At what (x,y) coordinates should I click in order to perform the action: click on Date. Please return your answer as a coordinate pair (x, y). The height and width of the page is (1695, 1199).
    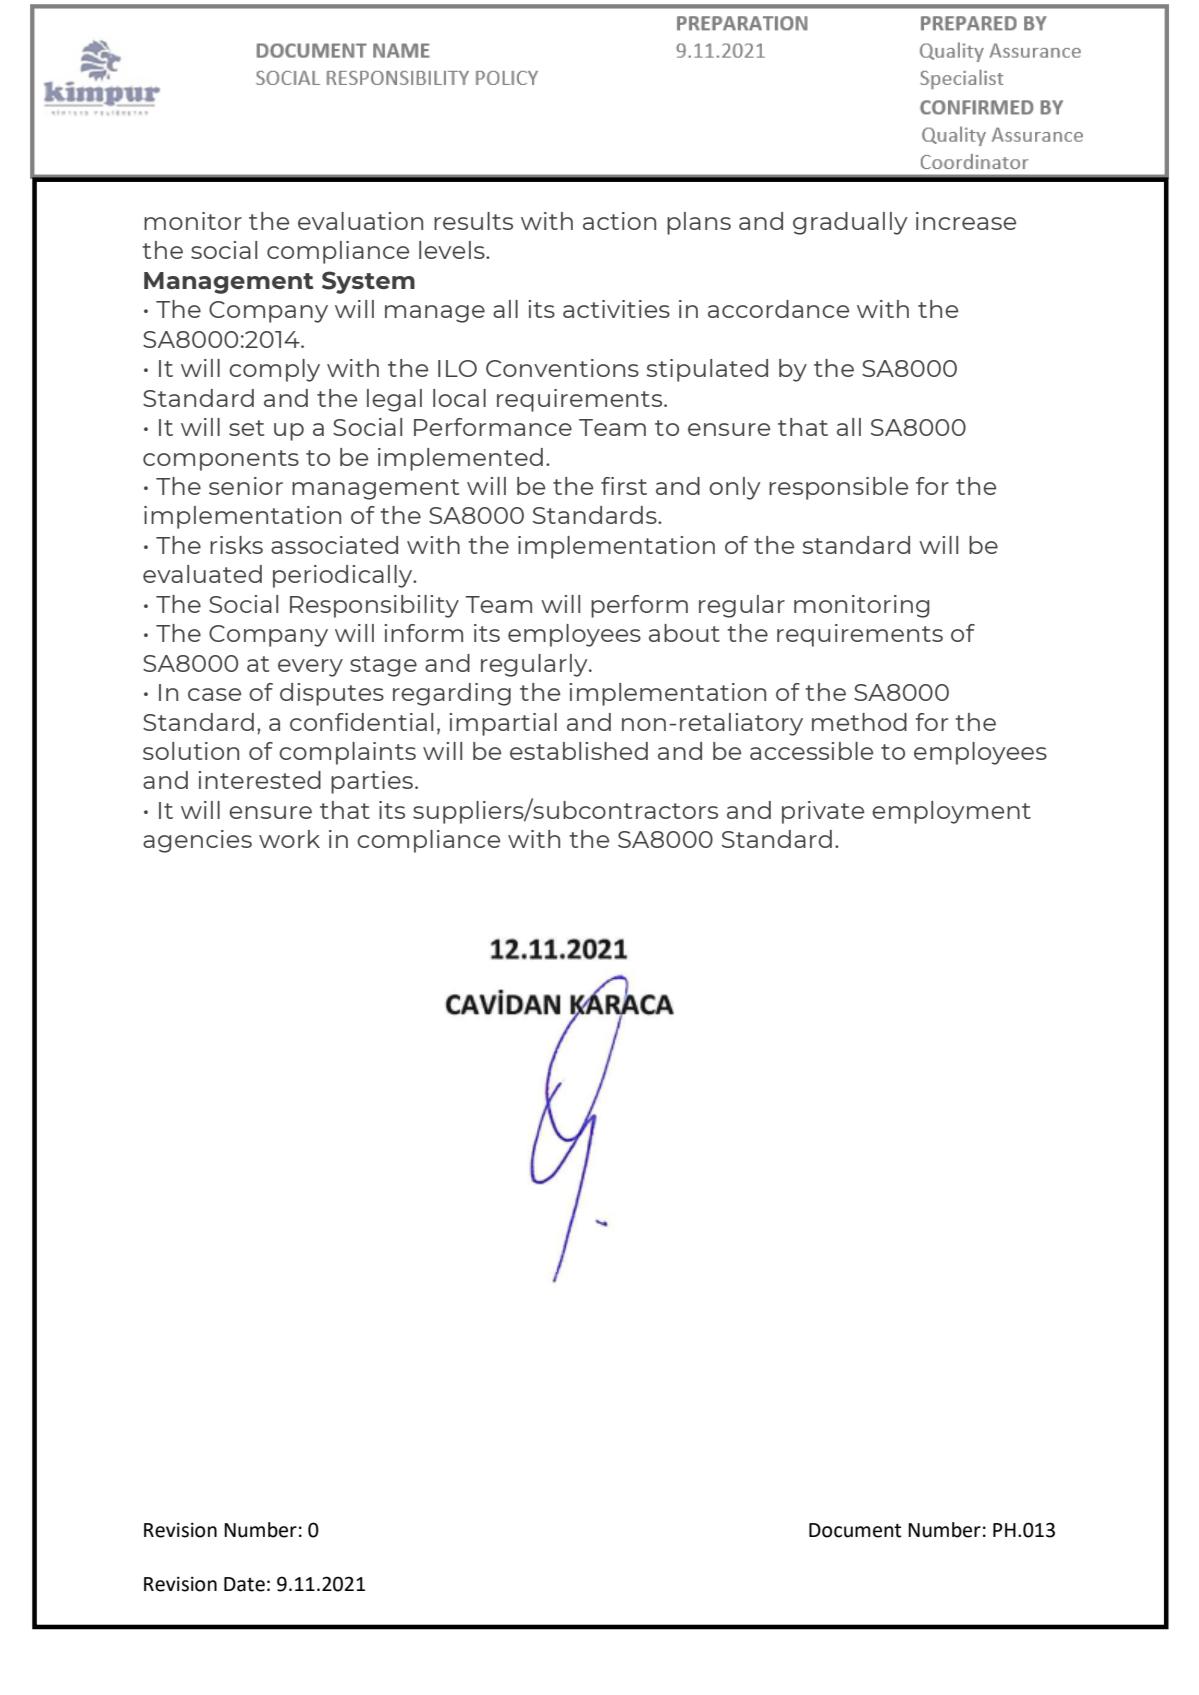
    Looking at the image, I should click on (244, 1584).
